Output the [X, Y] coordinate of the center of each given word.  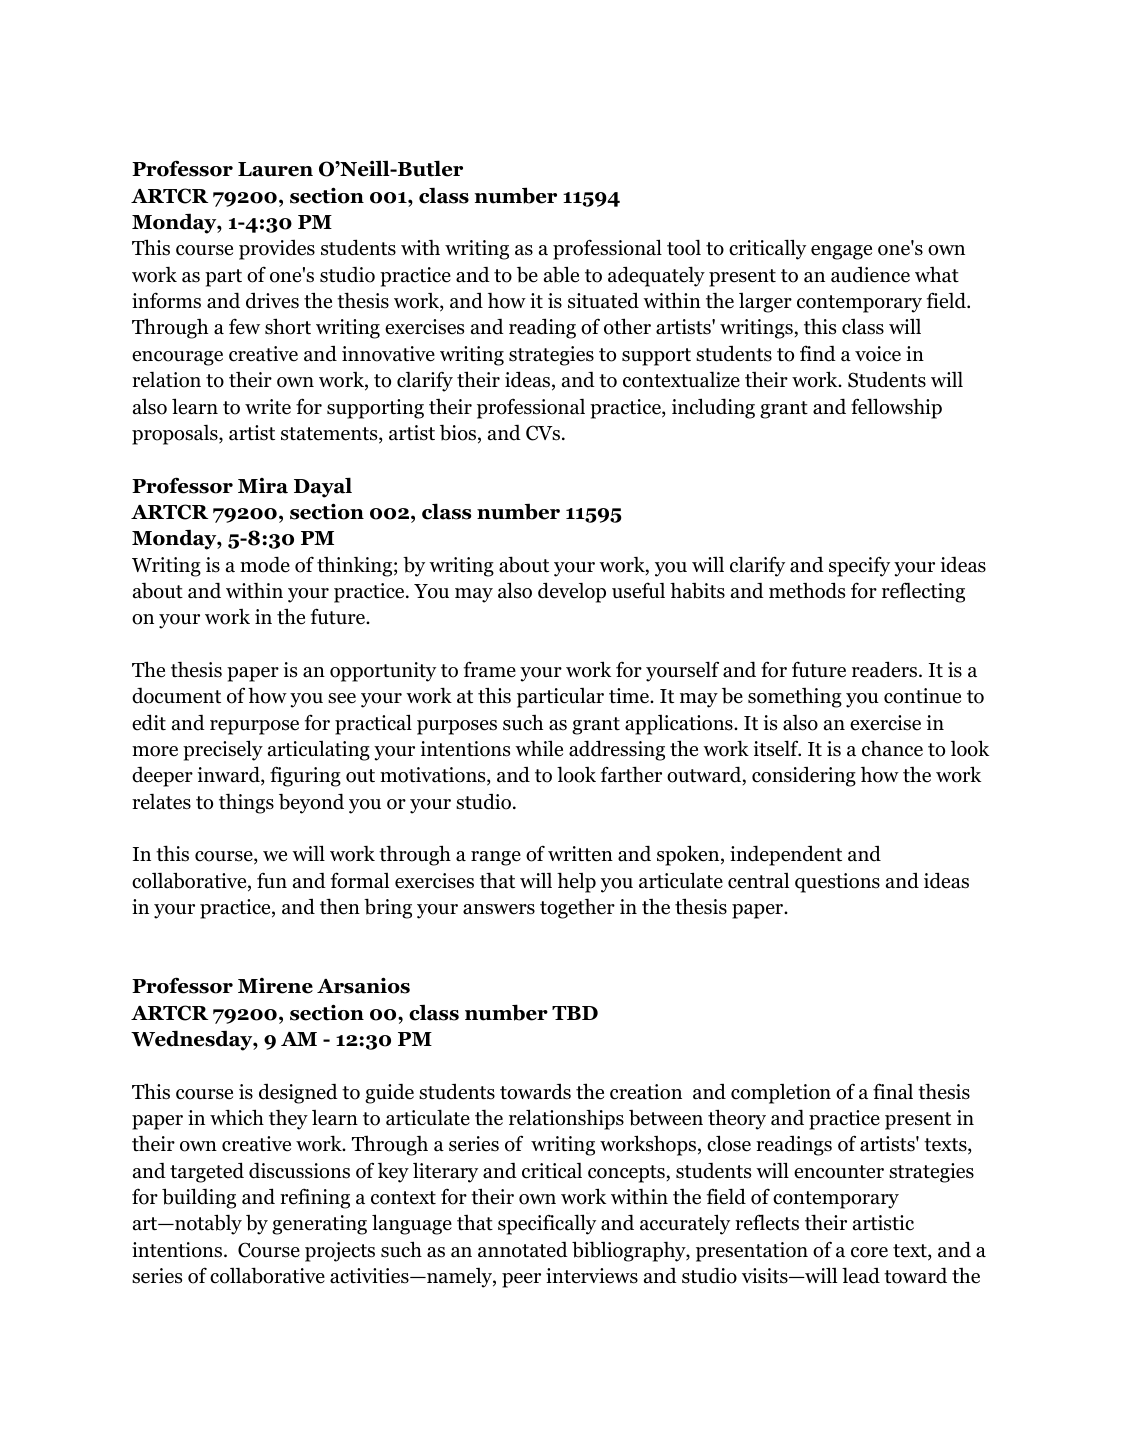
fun [272, 880]
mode [265, 564]
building [199, 1198]
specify [859, 566]
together [577, 909]
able [561, 274]
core [869, 1252]
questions [837, 883]
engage [841, 252]
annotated [523, 1250]
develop [572, 592]
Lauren [275, 169]
